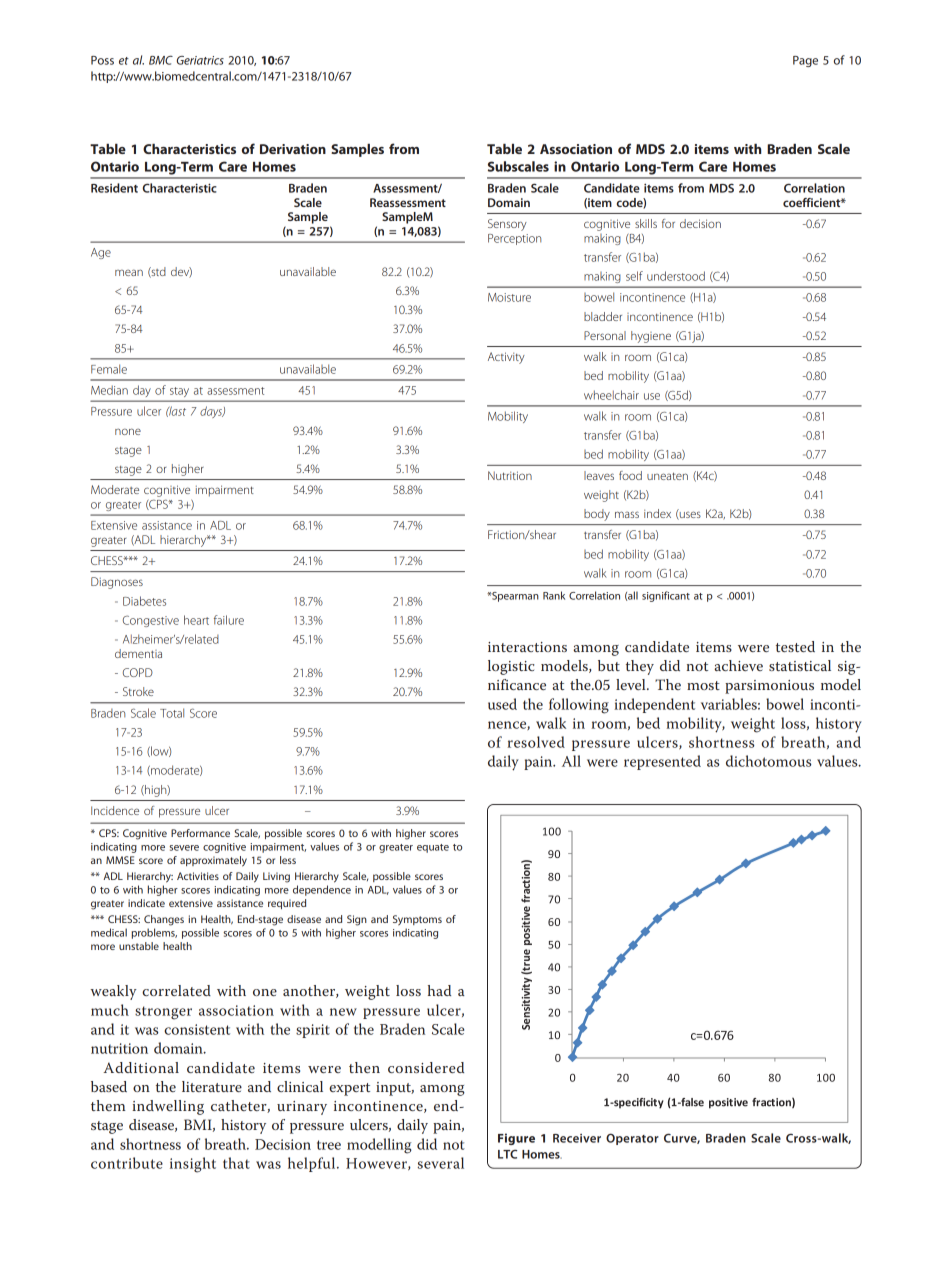 The height and width of the image is (1270, 952). What do you see at coordinates (507, 225) in the image?
I see `Sensory` at bounding box center [507, 225].
